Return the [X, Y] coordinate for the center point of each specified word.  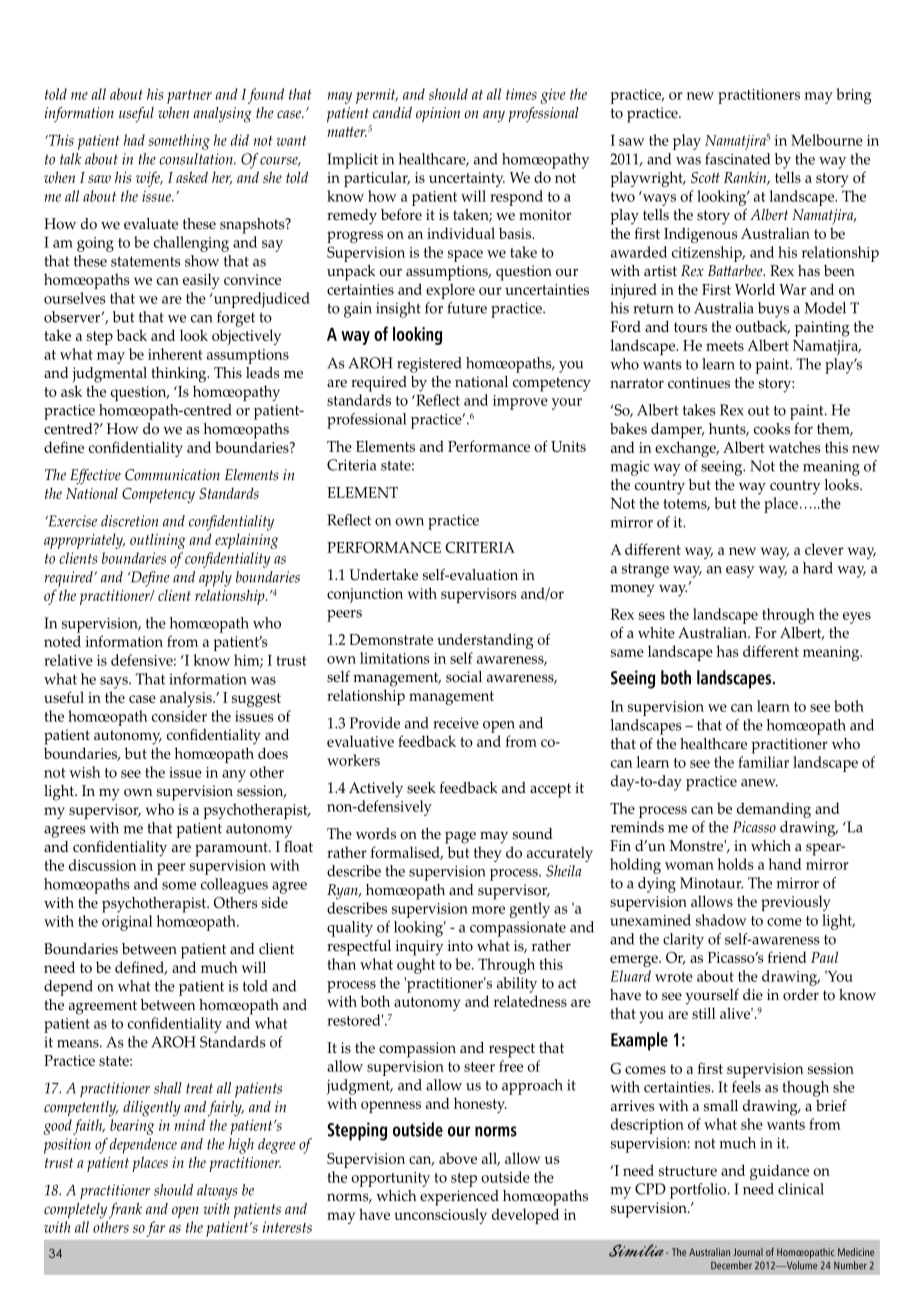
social [464, 677]
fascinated [737, 159]
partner [189, 97]
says [115, 683]
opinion [438, 114]
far [155, 1229]
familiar [763, 762]
